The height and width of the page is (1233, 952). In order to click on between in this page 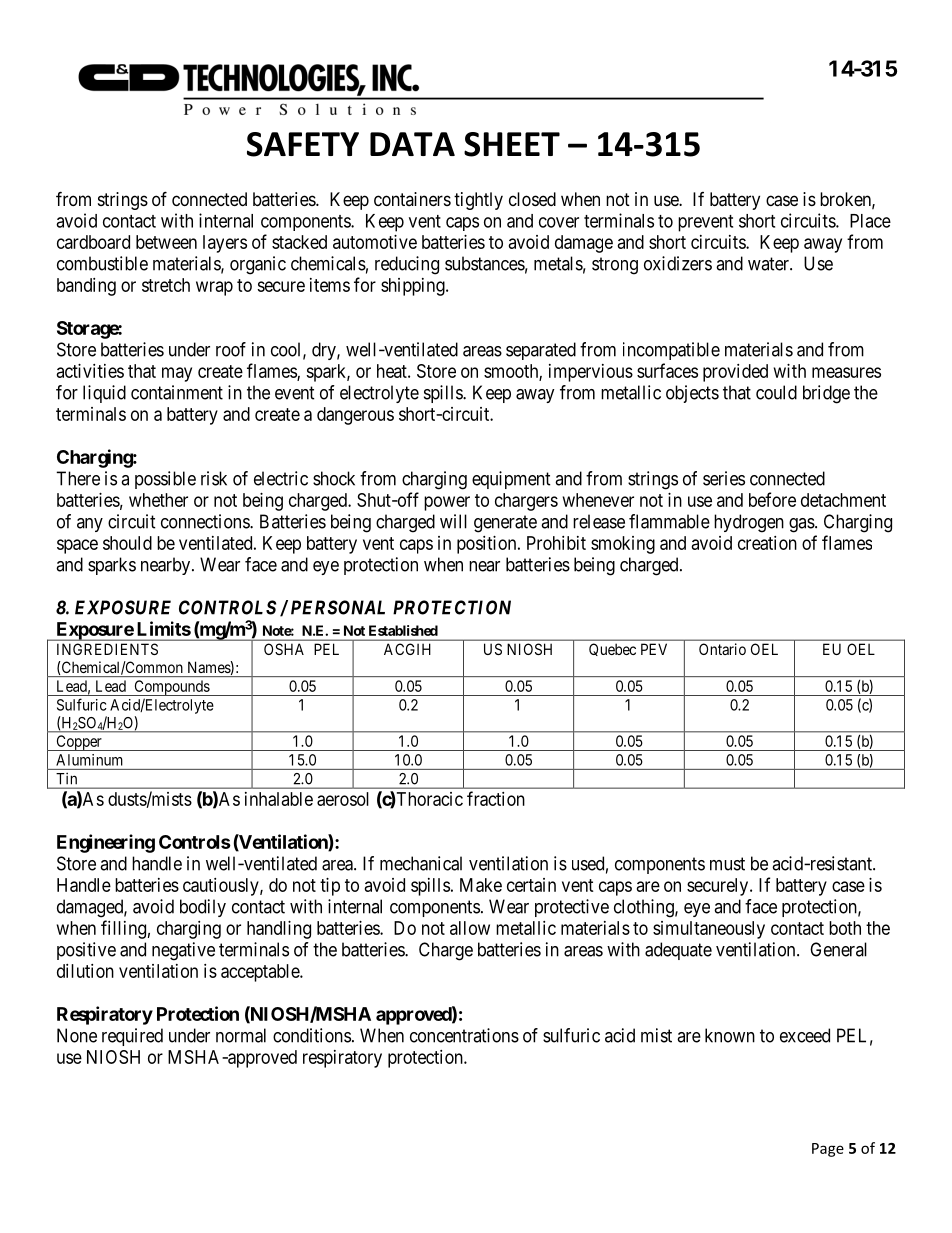, I will do `click(166, 242)`.
